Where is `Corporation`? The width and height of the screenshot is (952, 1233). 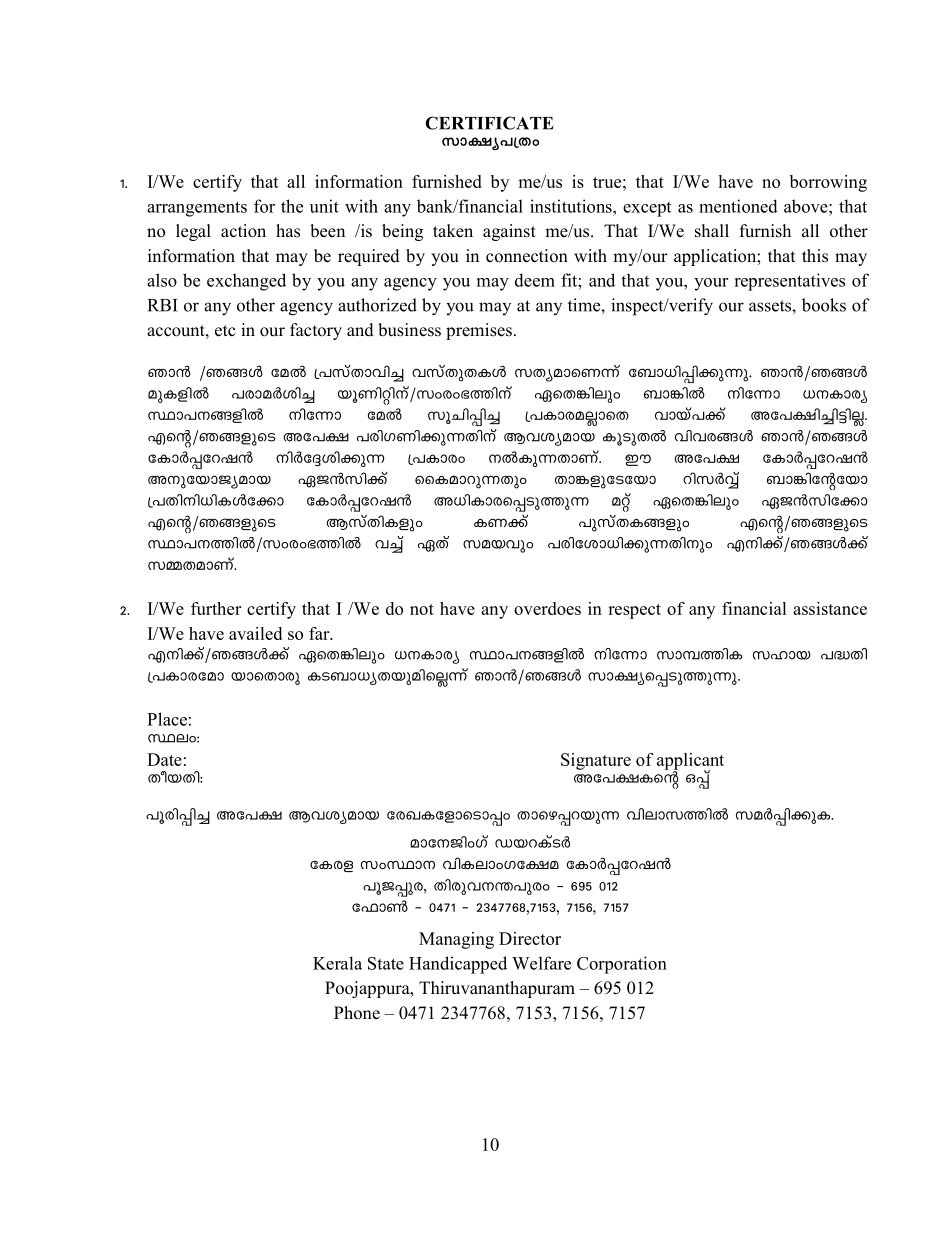
Corporation is located at coordinates (622, 965).
